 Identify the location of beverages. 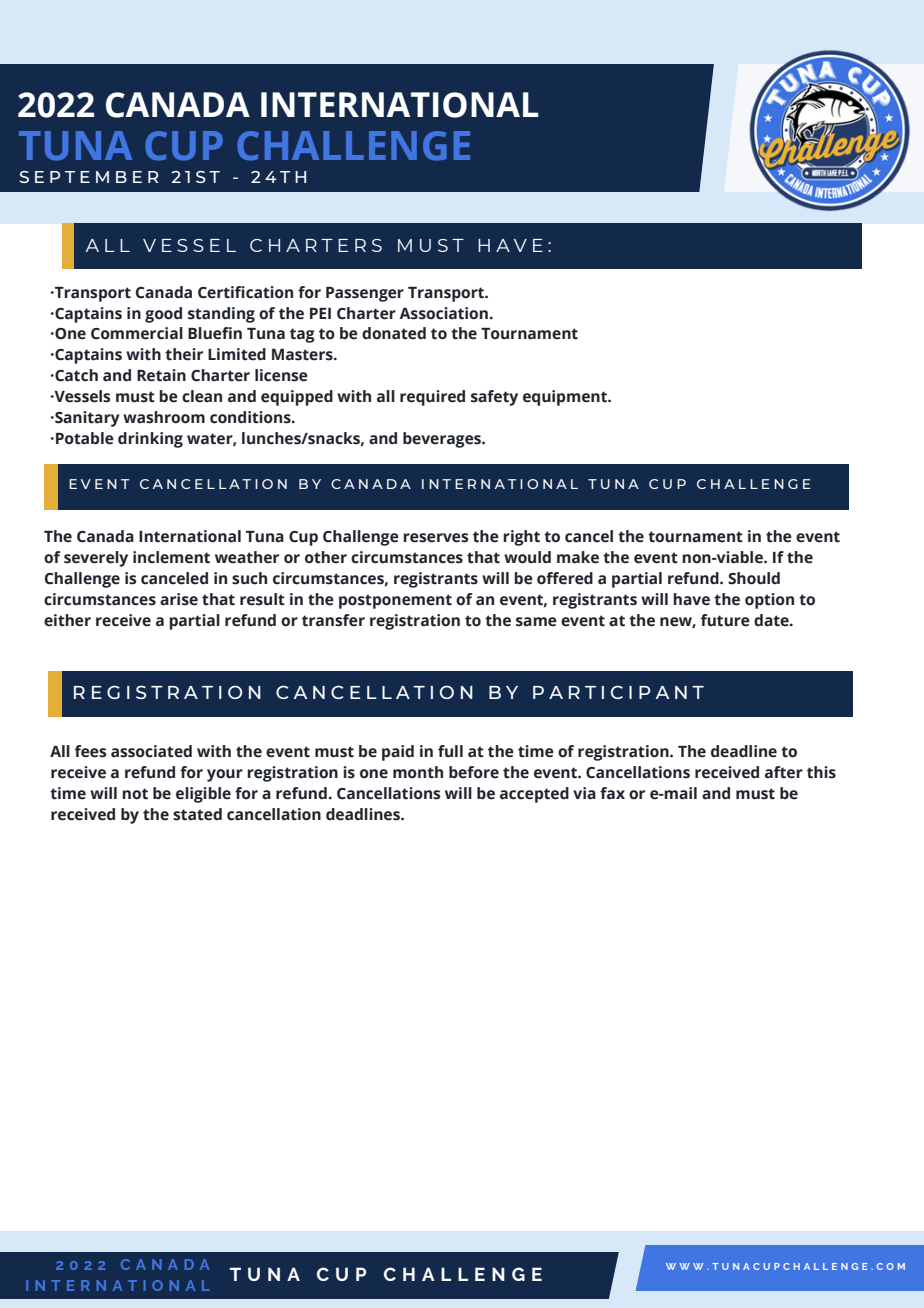
(443, 440).
